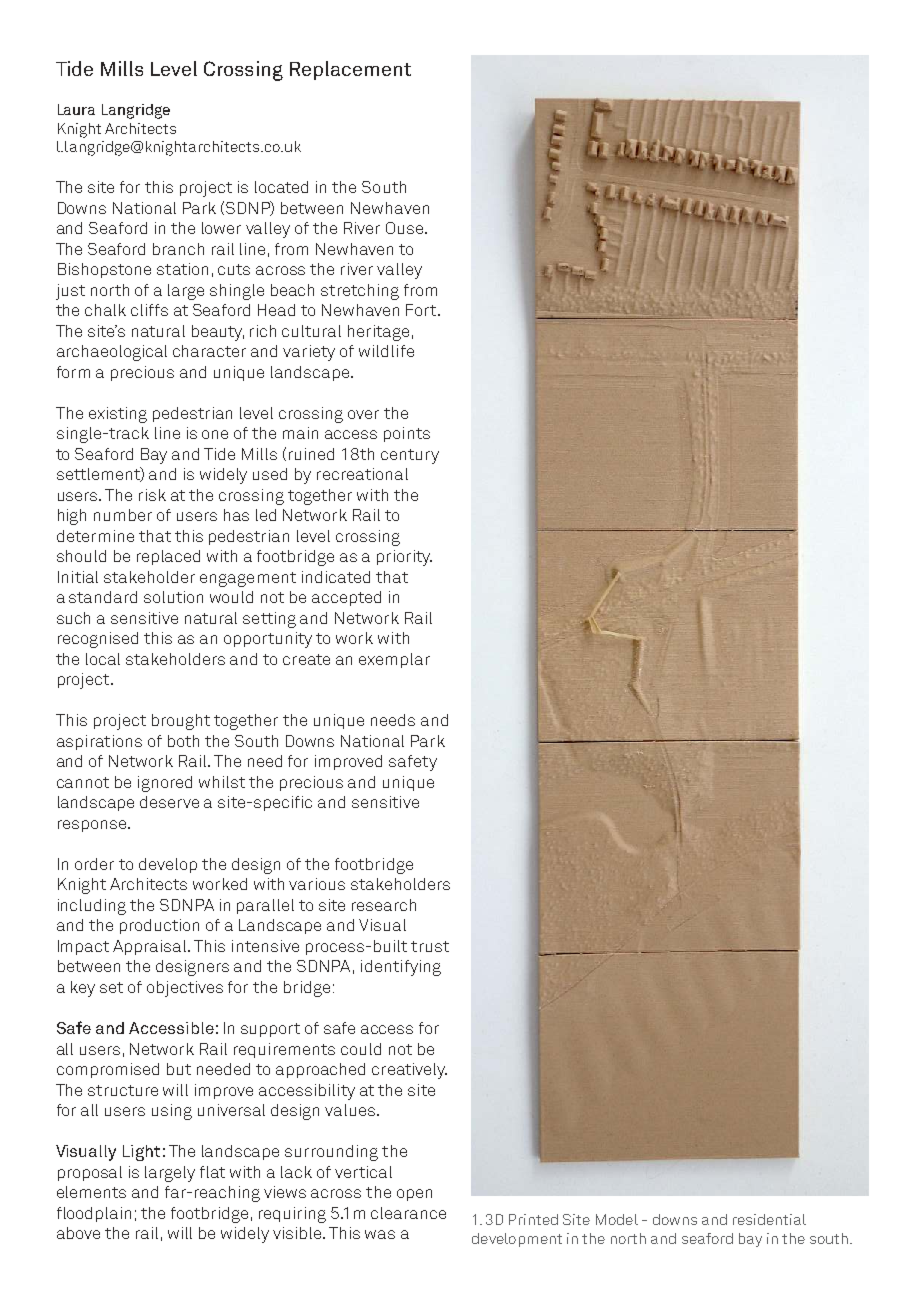  I want to click on Replacement, so click(350, 70).
